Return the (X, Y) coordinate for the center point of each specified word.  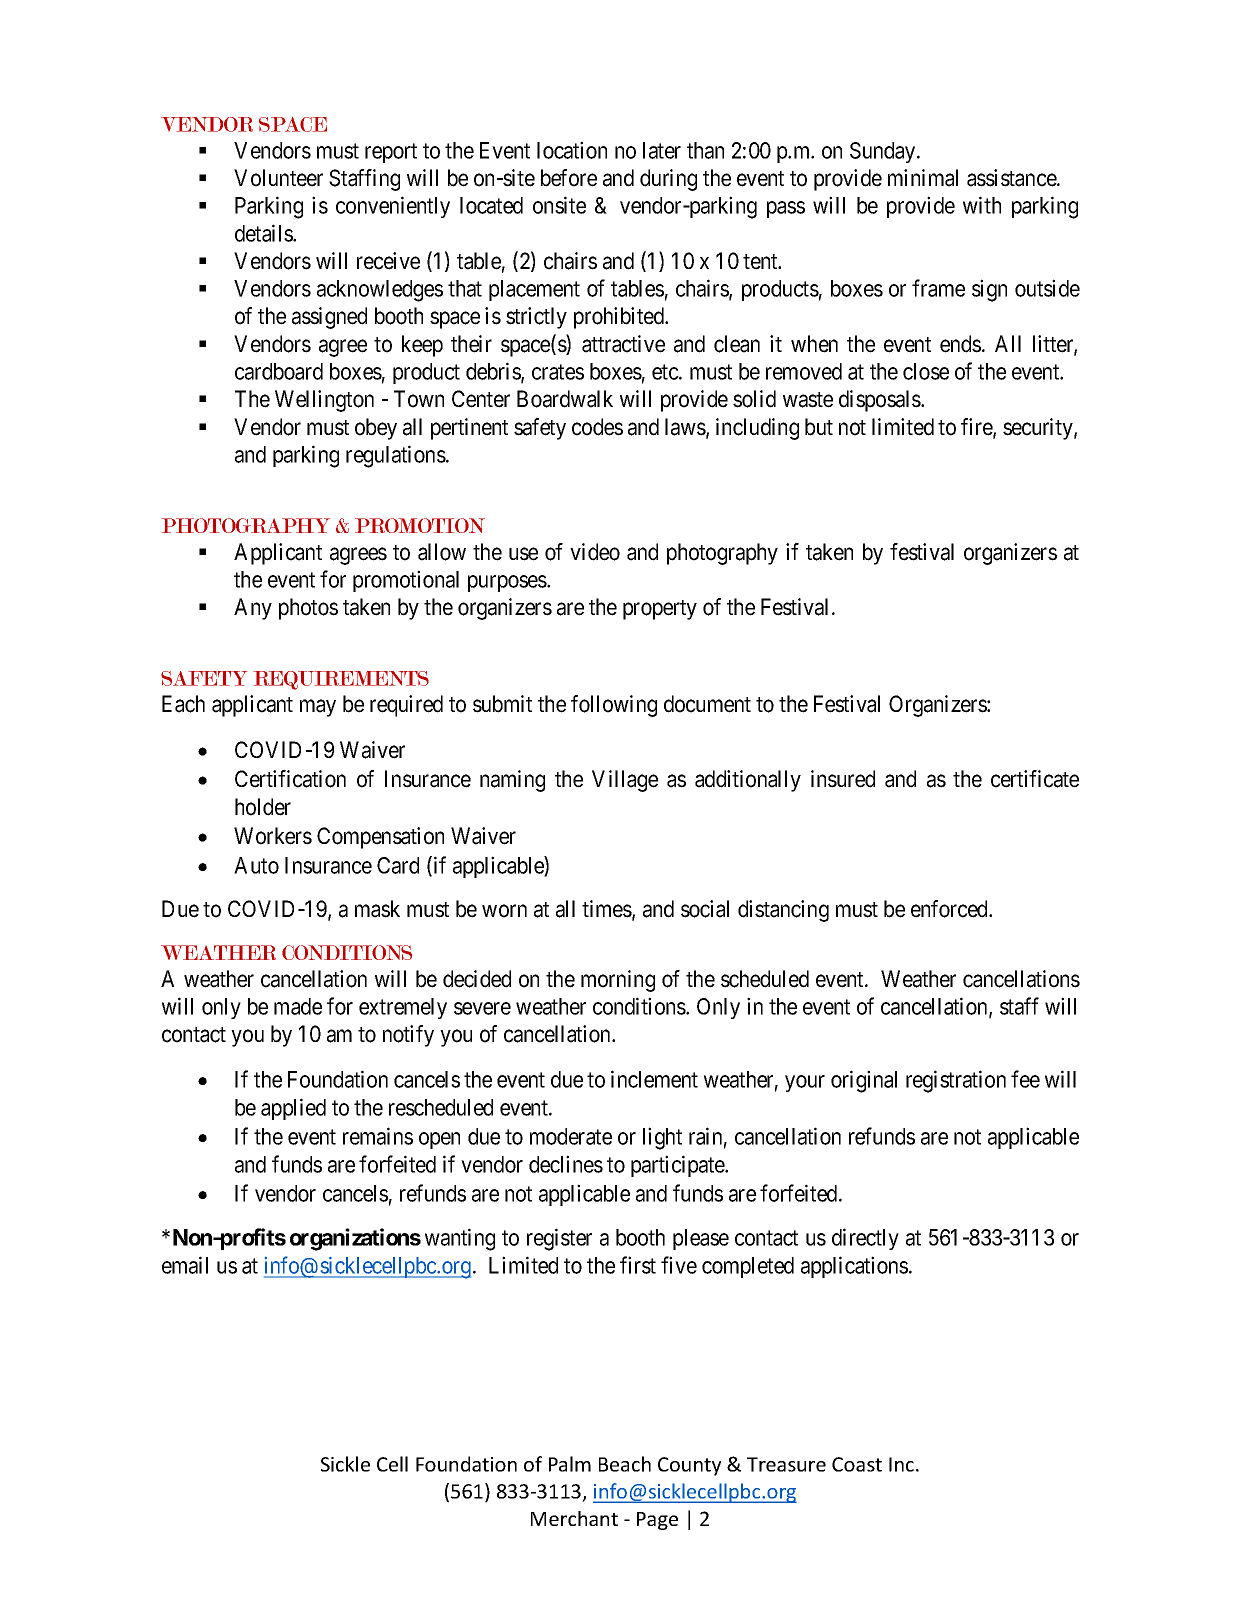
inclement (654, 1079)
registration (956, 1081)
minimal (923, 178)
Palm (570, 1464)
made (298, 1006)
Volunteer (278, 178)
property (660, 610)
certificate (1035, 779)
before (569, 178)
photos (308, 609)
